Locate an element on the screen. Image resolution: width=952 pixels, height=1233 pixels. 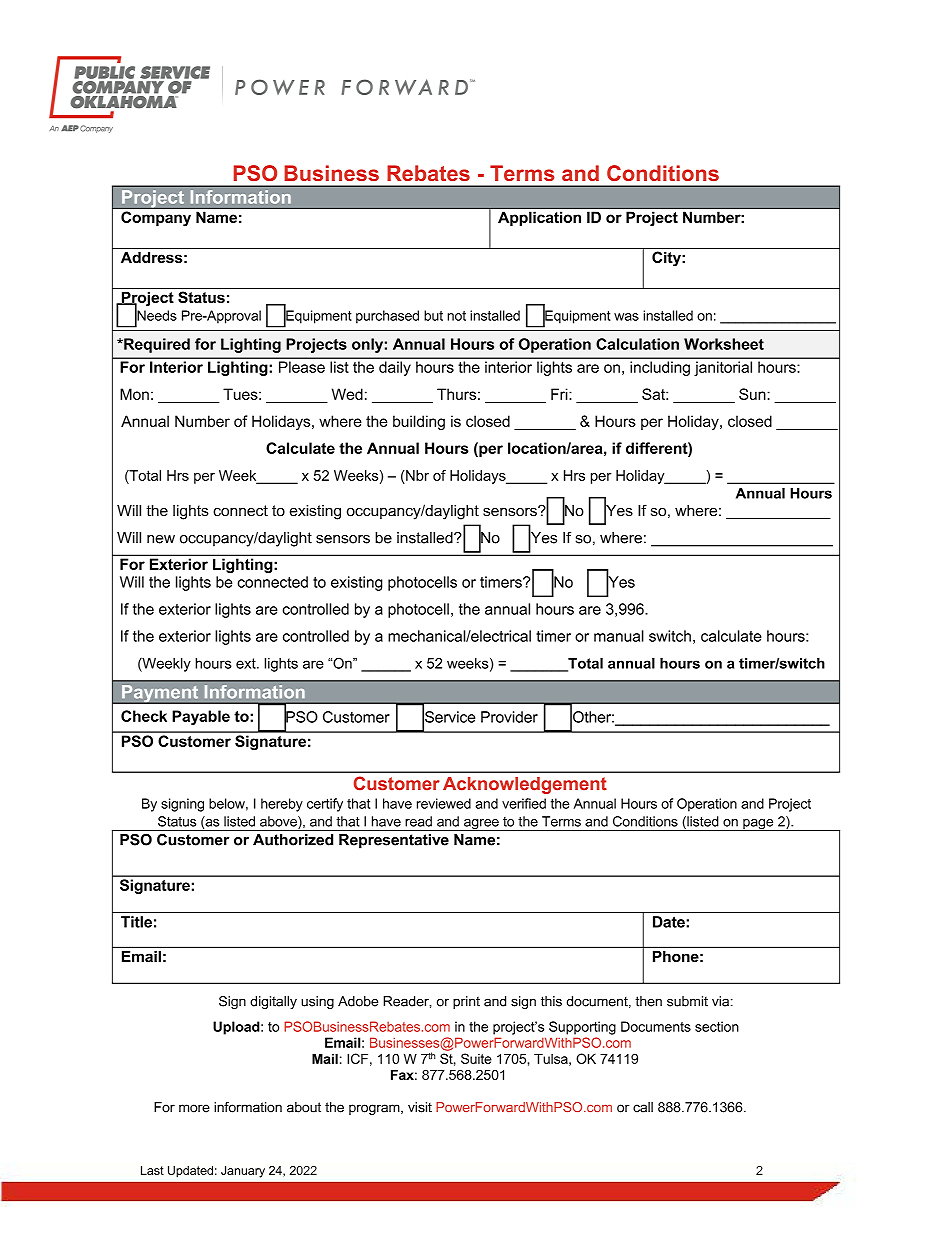
Worksheet is located at coordinates (724, 344).
